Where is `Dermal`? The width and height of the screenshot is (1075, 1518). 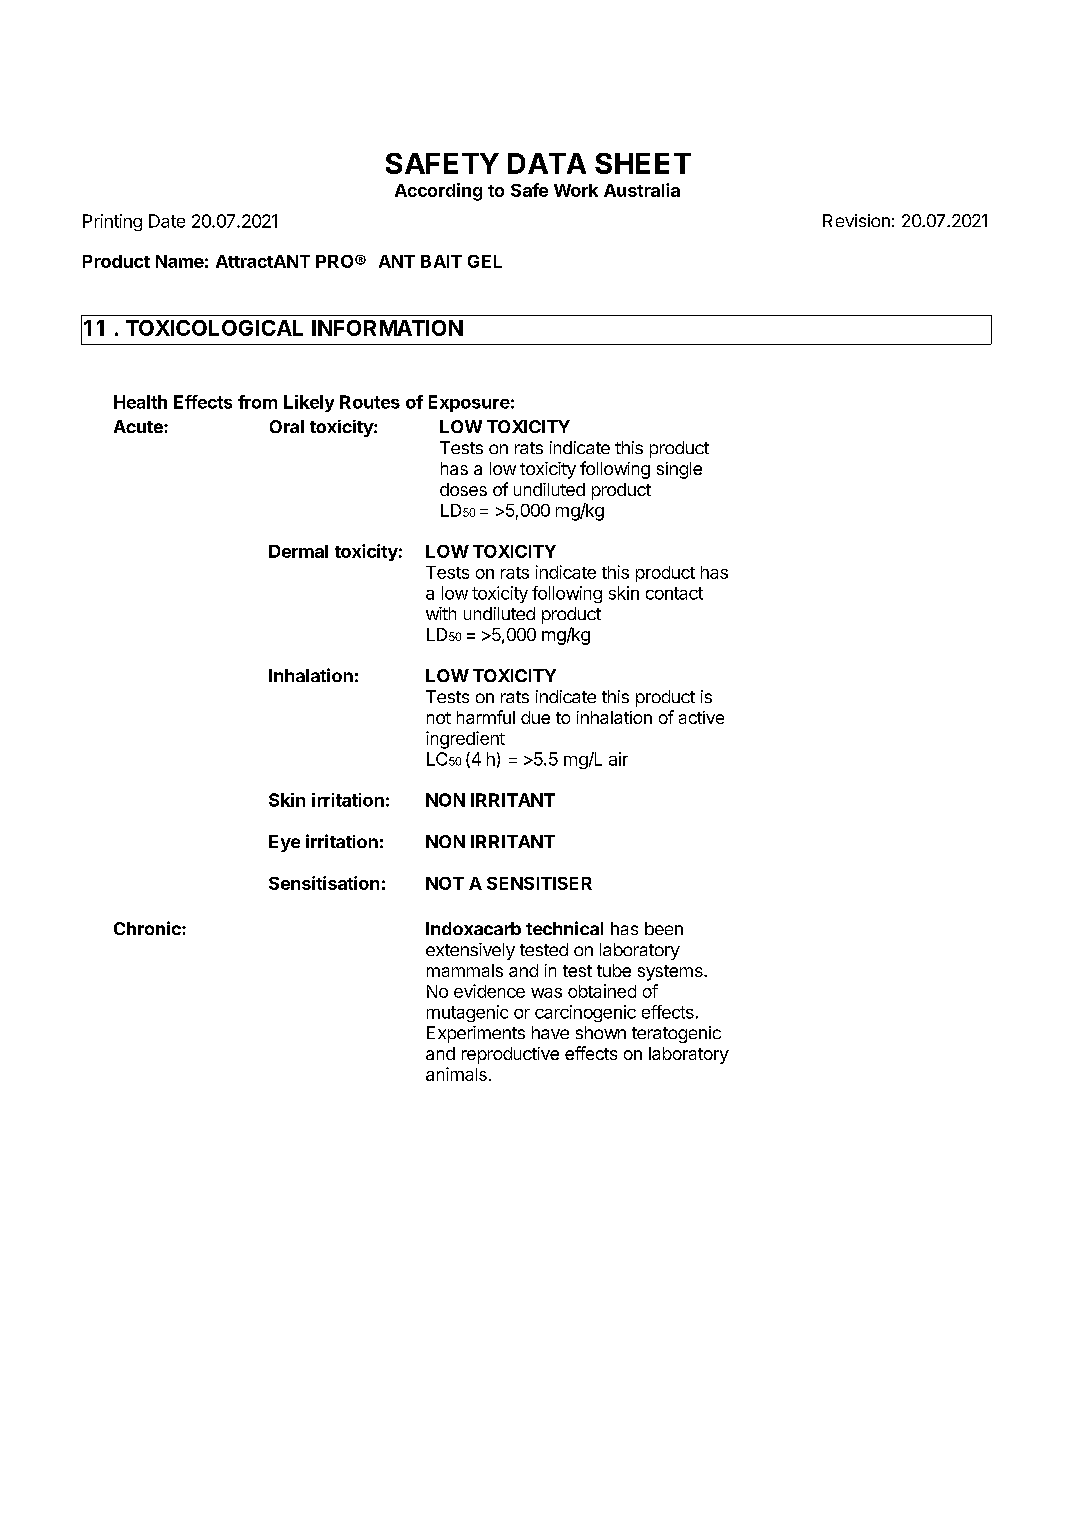
Dermal is located at coordinates (298, 551).
